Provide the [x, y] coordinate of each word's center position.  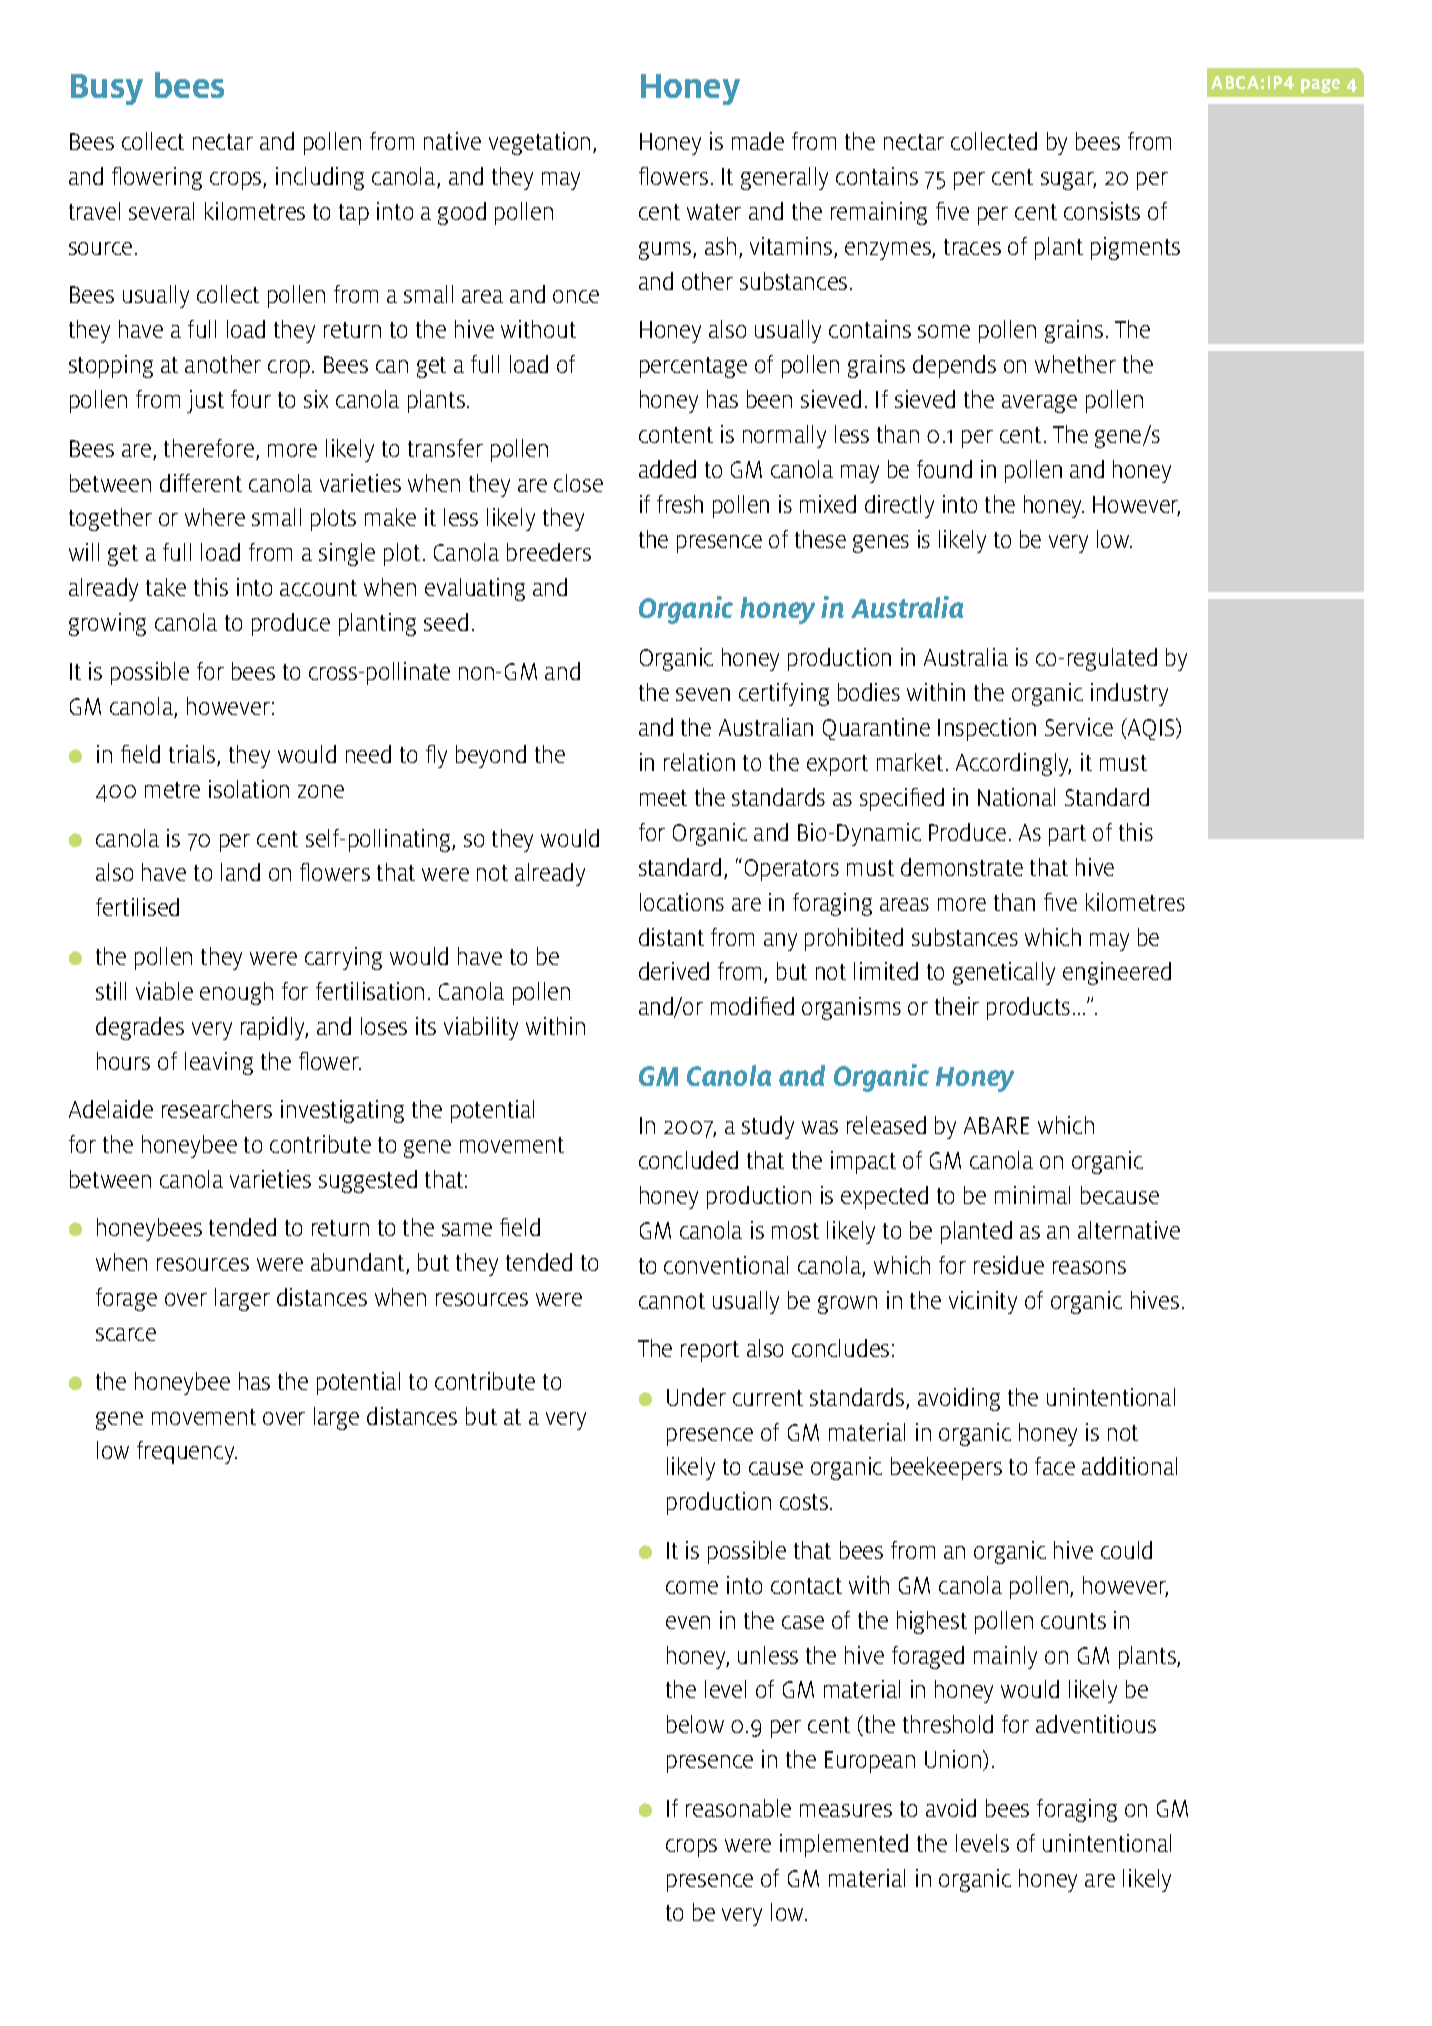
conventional [726, 1265]
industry [1129, 694]
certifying [784, 694]
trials [193, 755]
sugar [1068, 181]
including [320, 178]
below [695, 1724]
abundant [359, 1263]
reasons [1089, 1267]
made [758, 141]
